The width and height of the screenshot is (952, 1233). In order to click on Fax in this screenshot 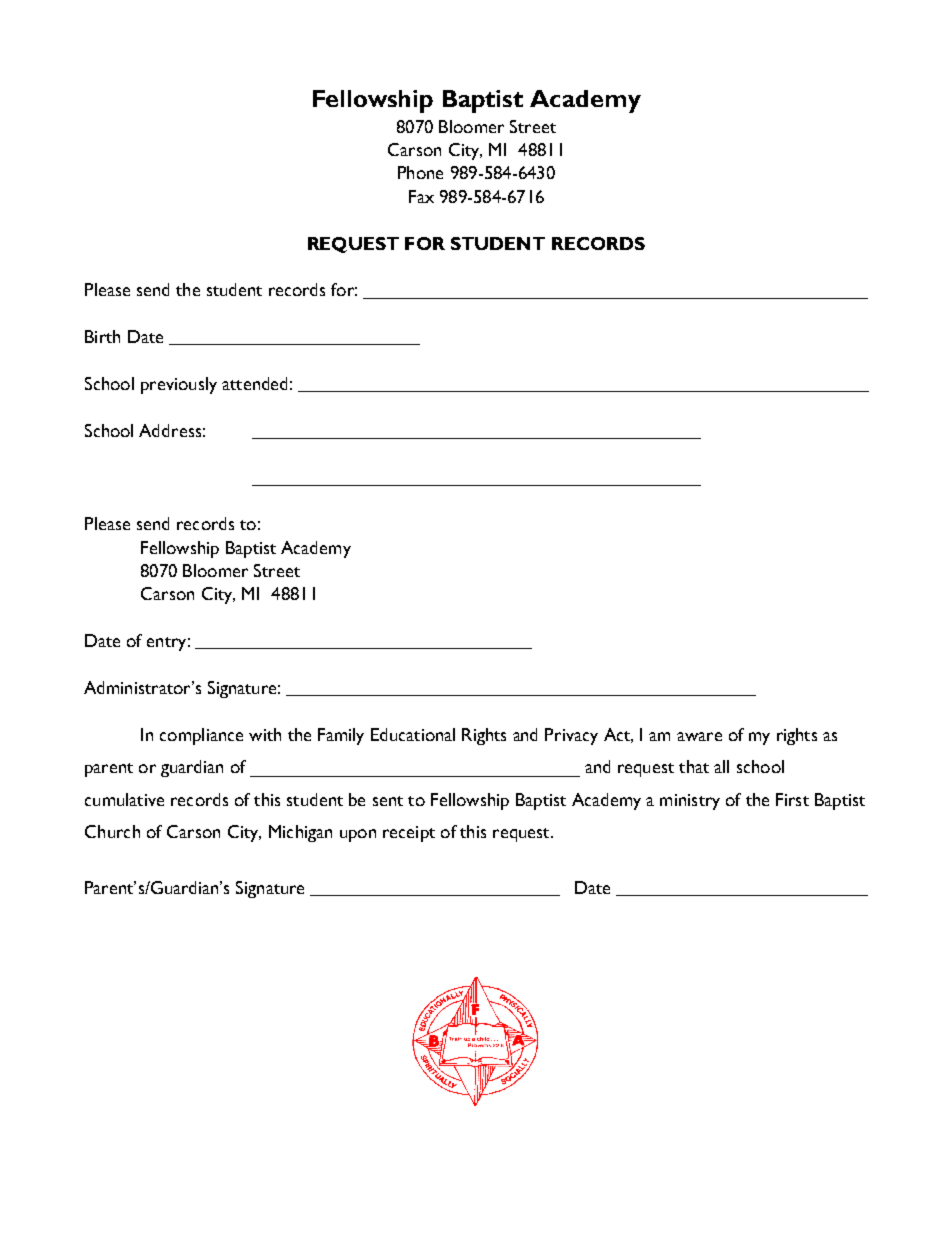, I will do `click(421, 196)`.
